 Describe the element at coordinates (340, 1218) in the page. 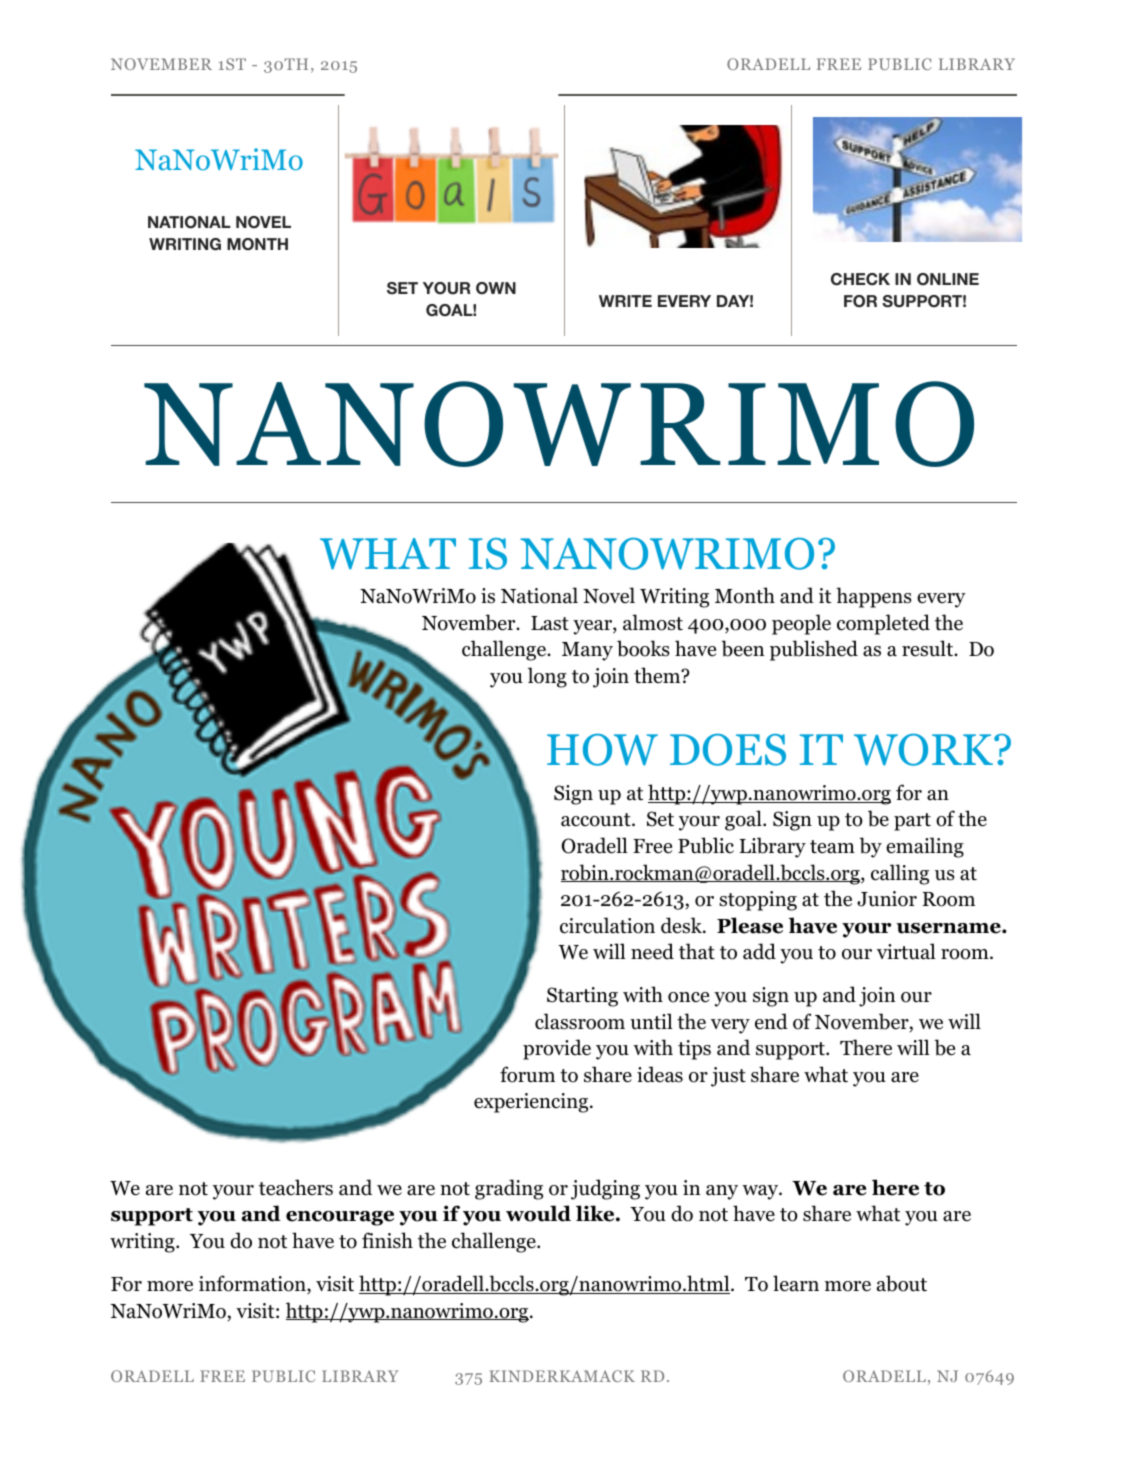

I see `encourage` at that location.
